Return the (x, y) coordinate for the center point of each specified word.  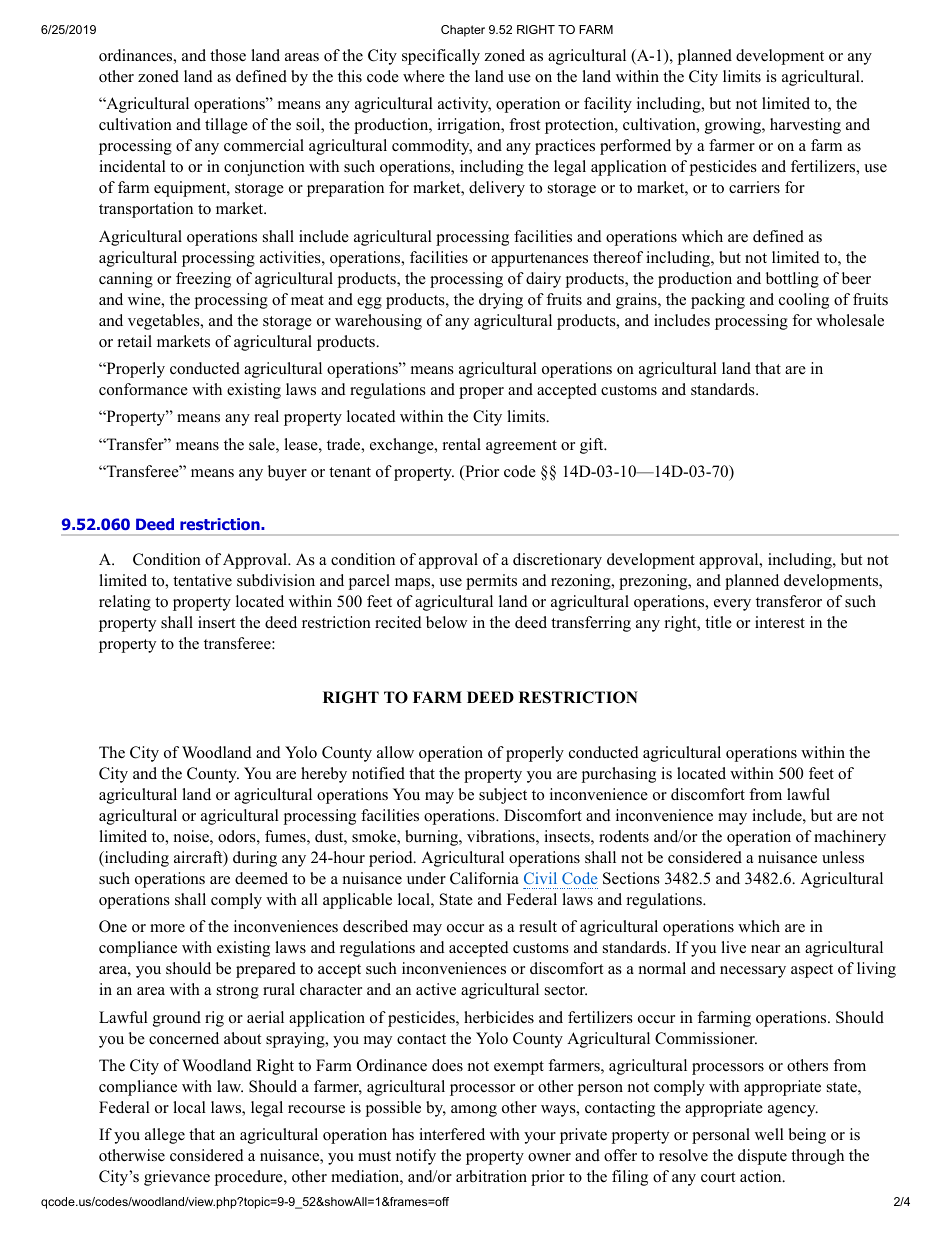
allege (165, 1136)
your (540, 1138)
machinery (850, 838)
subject (503, 796)
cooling (804, 301)
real (266, 416)
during (255, 859)
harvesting (805, 126)
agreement (521, 447)
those (228, 55)
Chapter (463, 31)
